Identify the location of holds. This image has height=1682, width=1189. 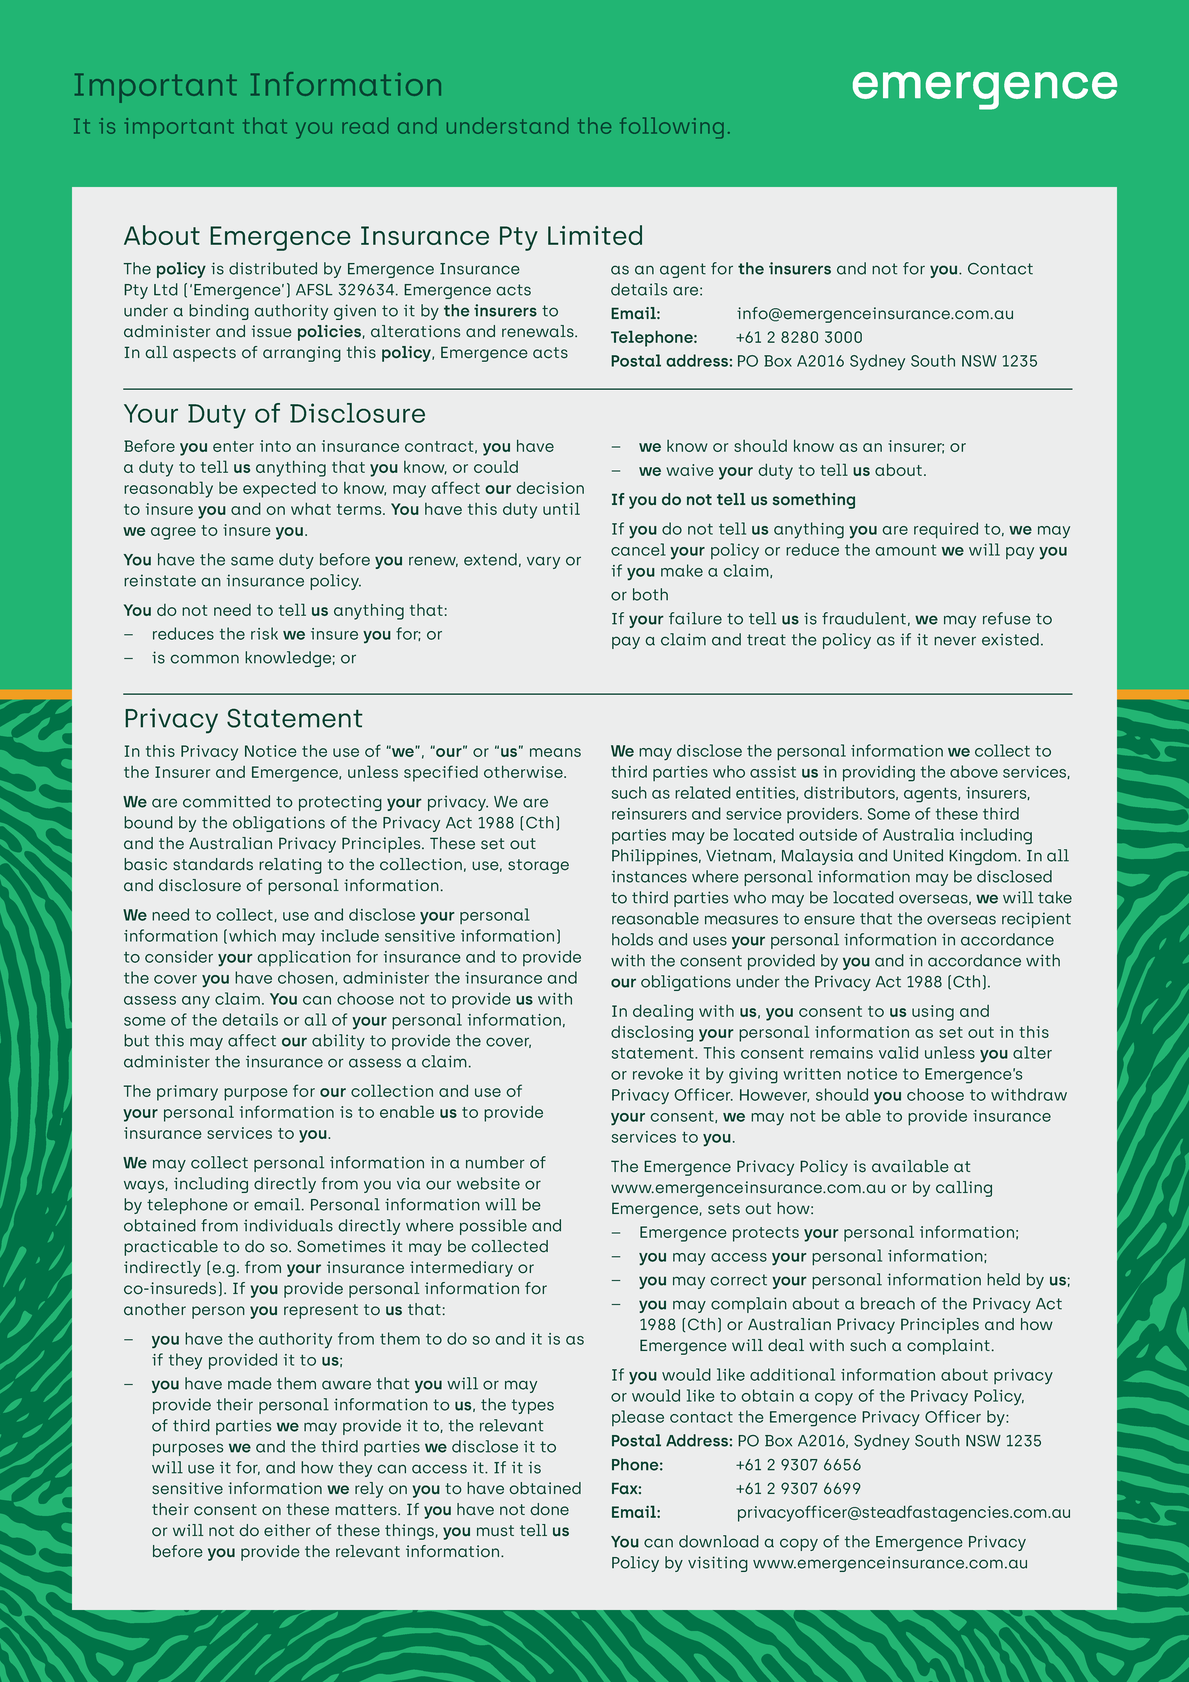
(632, 939).
